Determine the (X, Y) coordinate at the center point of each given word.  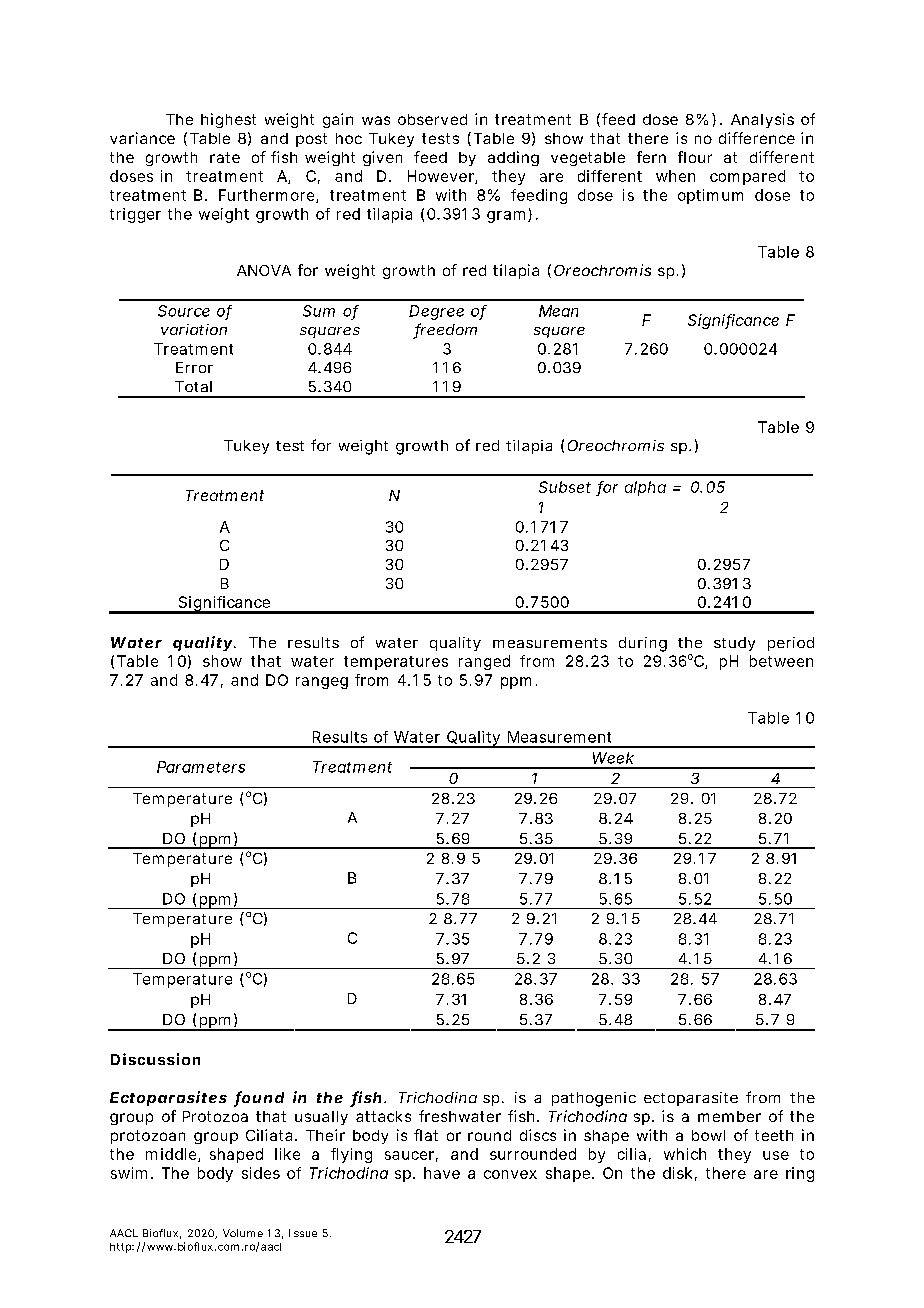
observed (432, 119)
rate (225, 157)
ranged (484, 662)
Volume (243, 1233)
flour (695, 157)
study (734, 644)
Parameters (201, 767)
